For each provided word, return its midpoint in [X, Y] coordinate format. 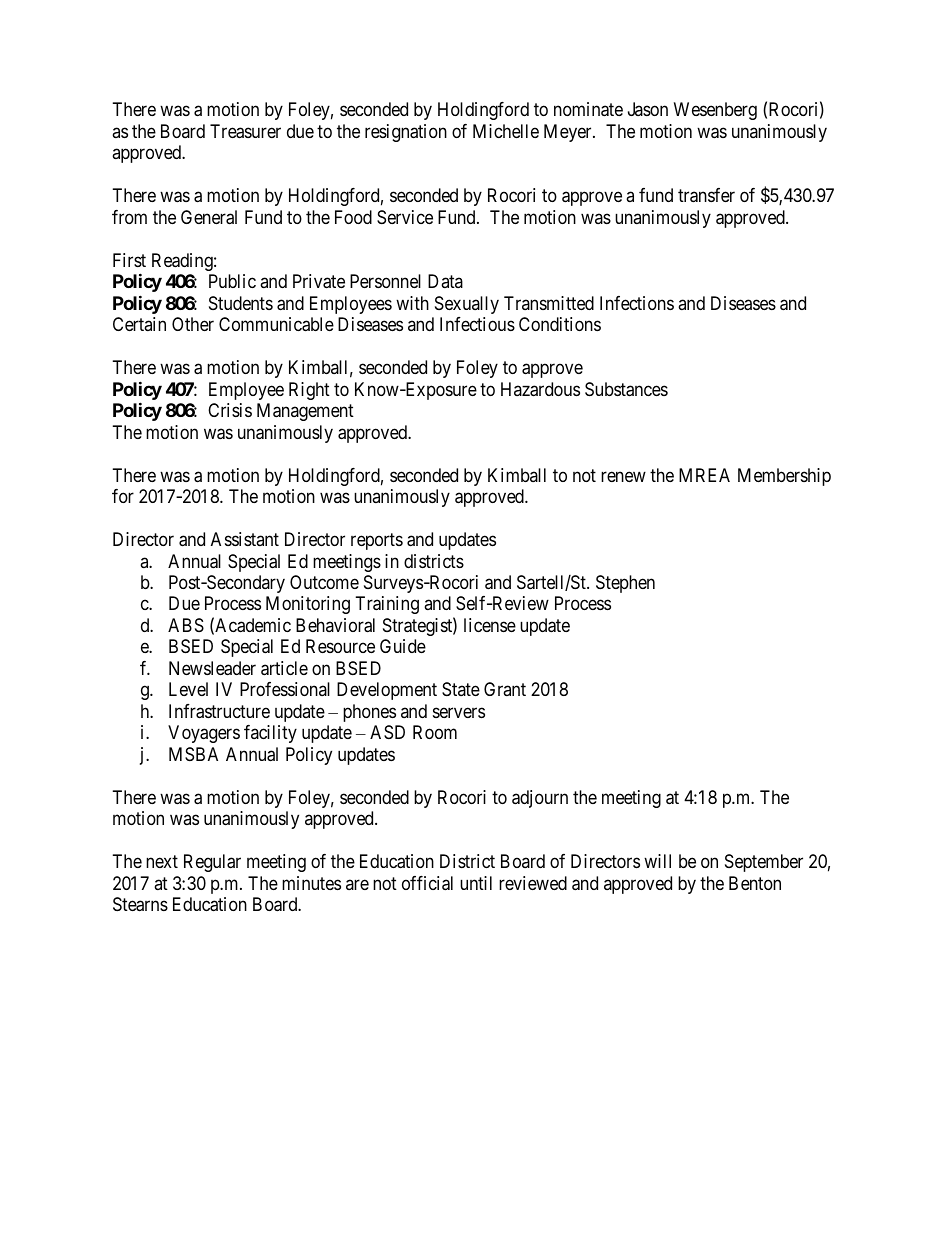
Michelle [506, 131]
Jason [648, 109]
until [476, 883]
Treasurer [245, 131]
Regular [212, 863]
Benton [755, 883]
